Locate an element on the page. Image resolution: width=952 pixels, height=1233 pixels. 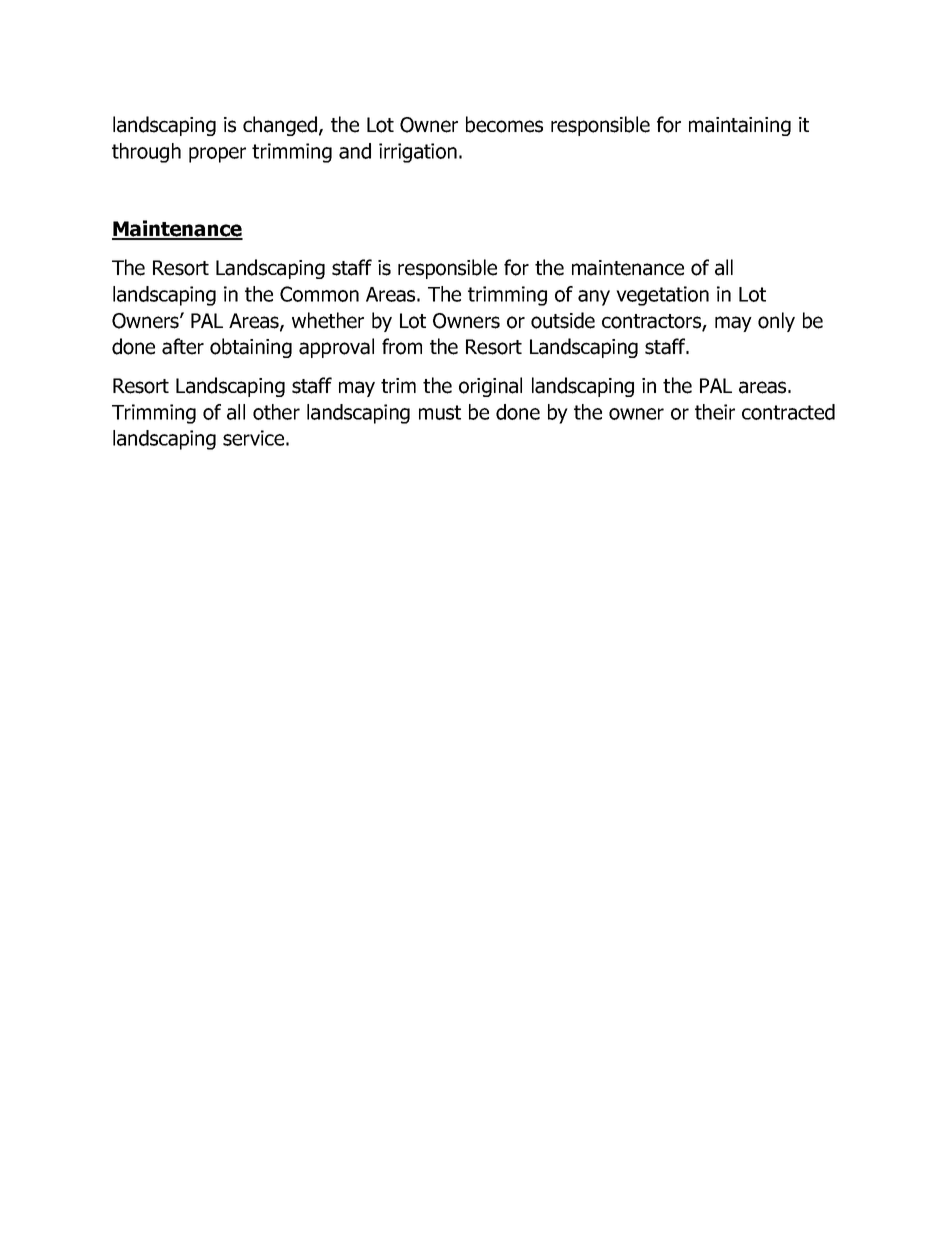
must is located at coordinates (440, 412).
